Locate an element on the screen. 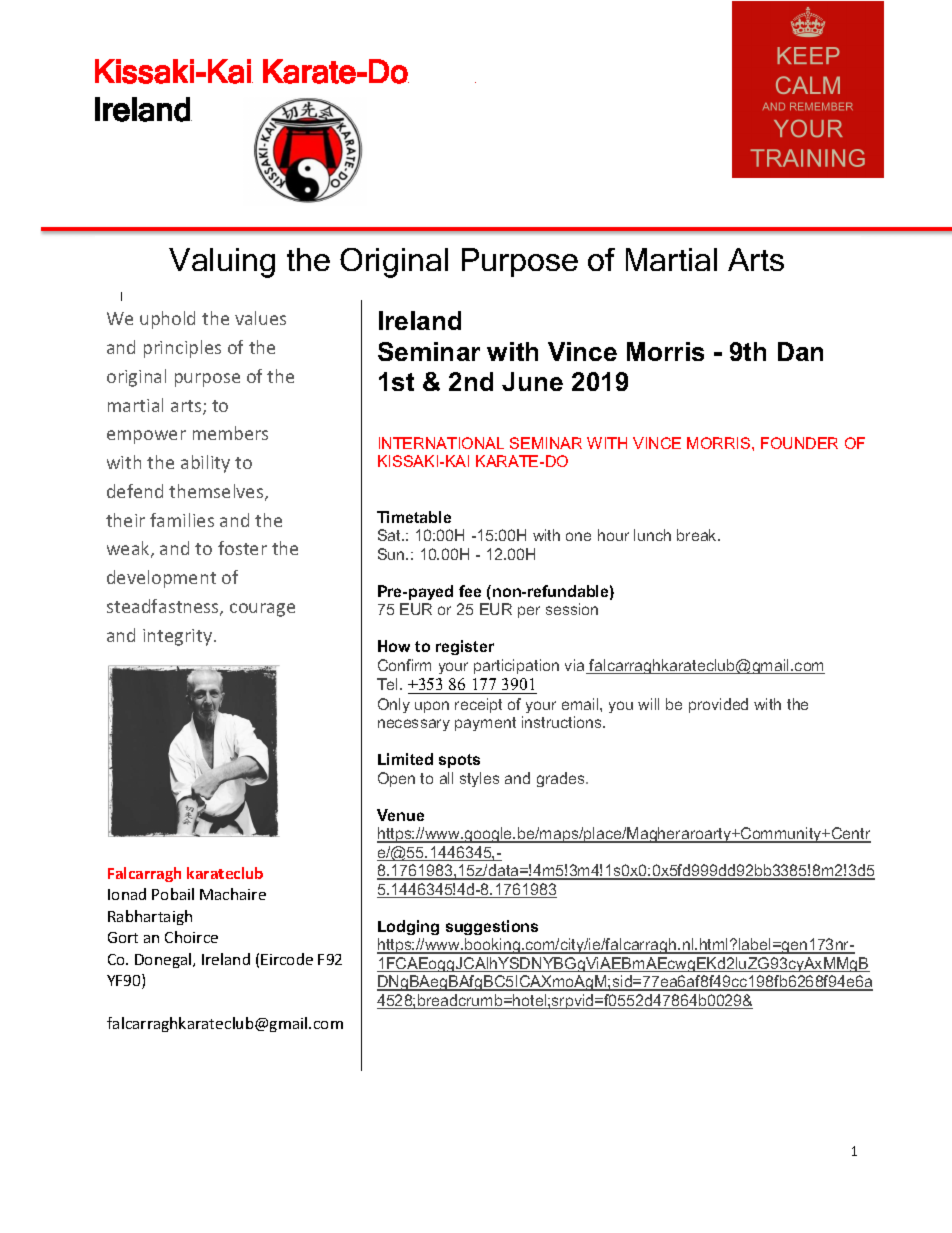  Donegal is located at coordinates (164, 960).
